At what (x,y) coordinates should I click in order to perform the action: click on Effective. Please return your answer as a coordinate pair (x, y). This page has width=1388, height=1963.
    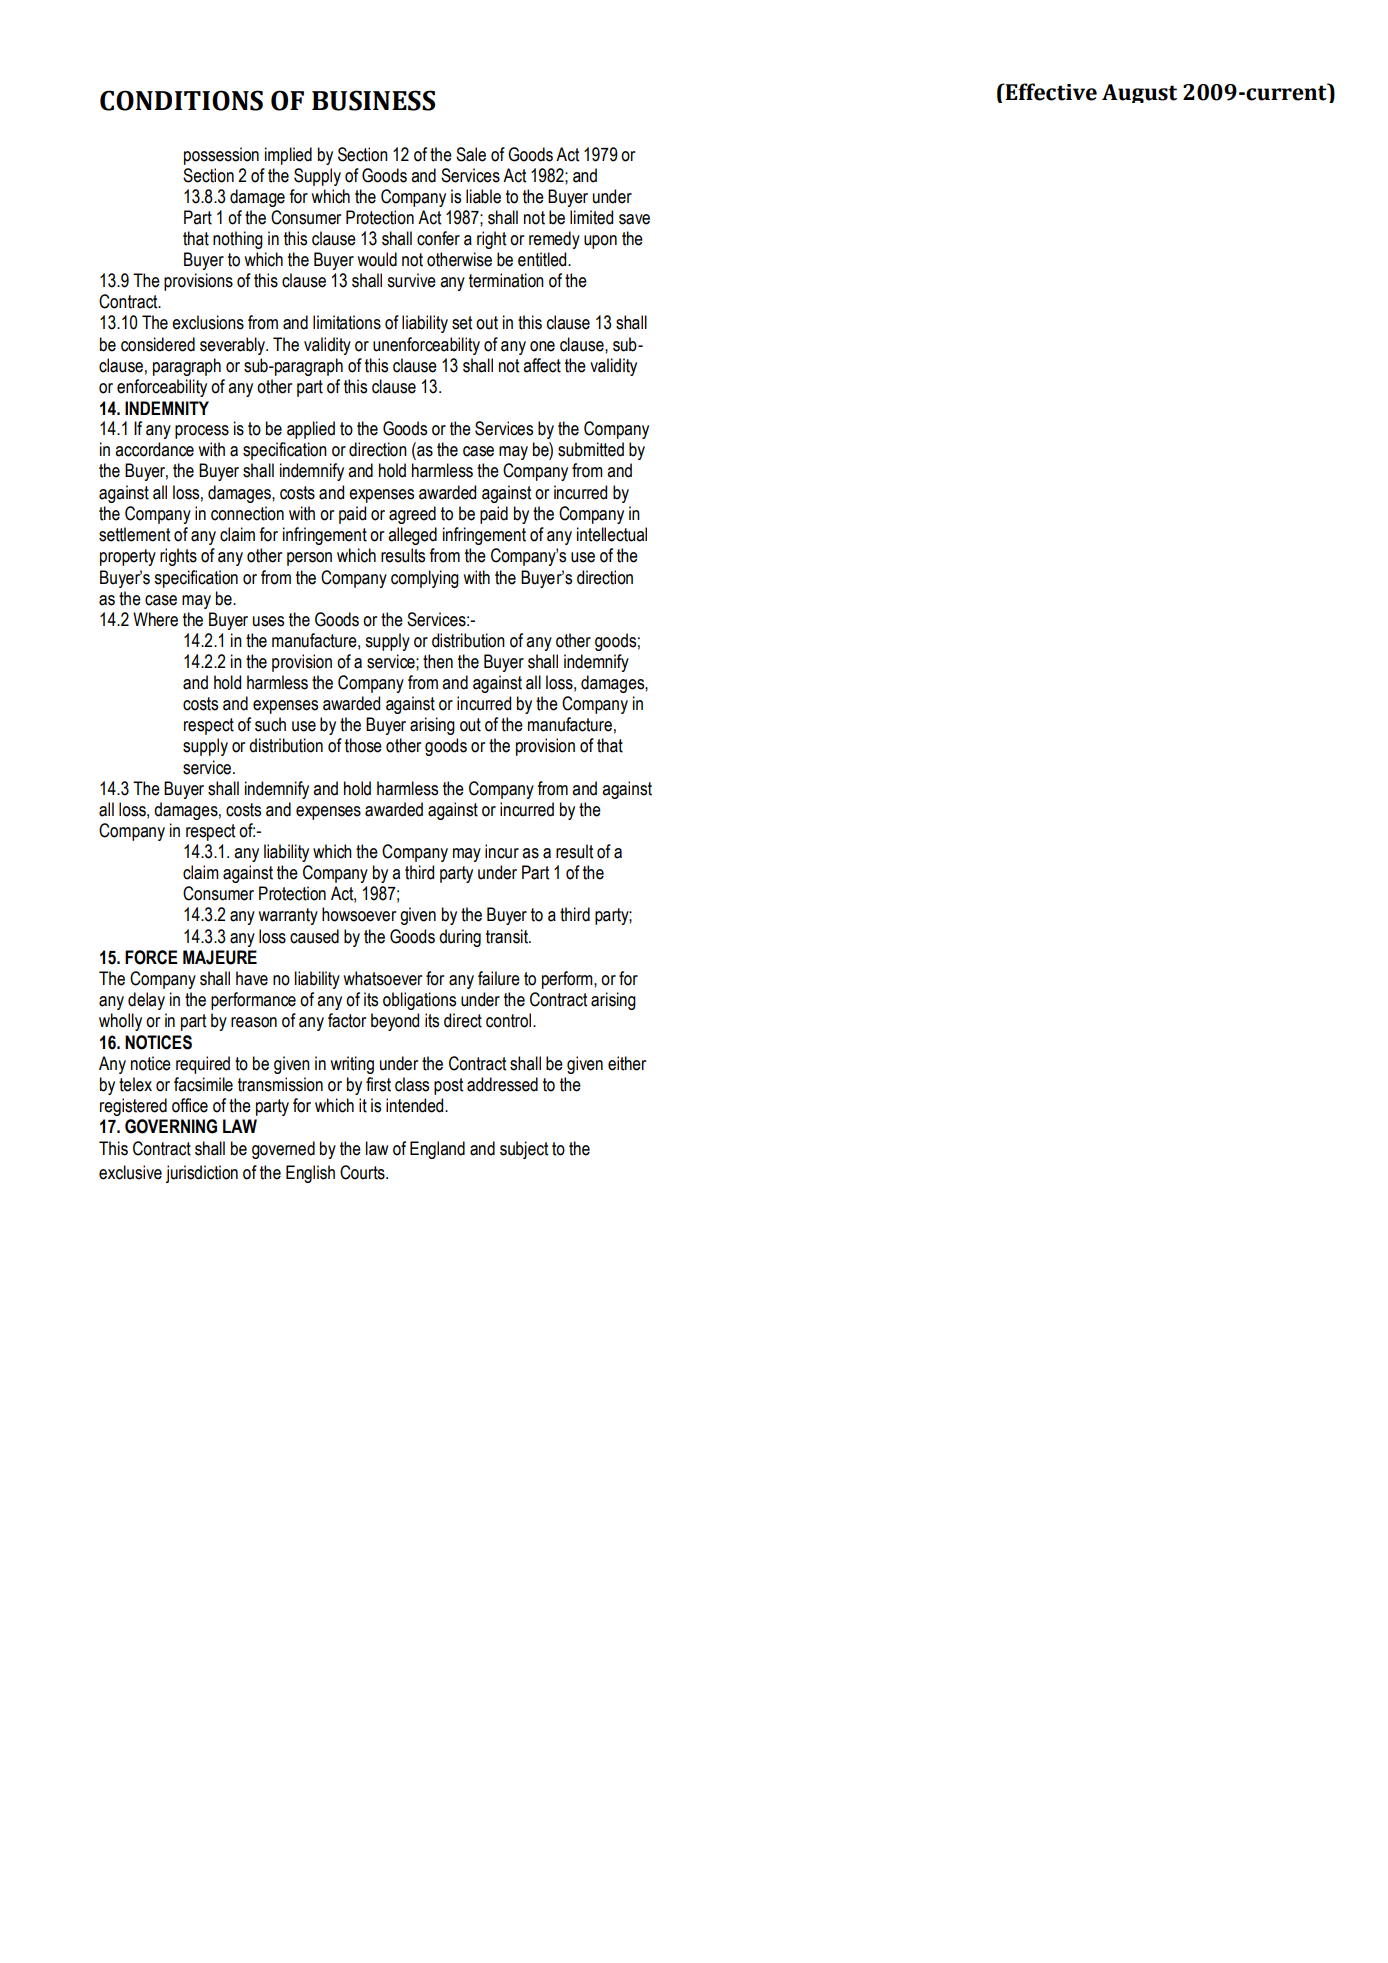
    Looking at the image, I should click on (1050, 92).
